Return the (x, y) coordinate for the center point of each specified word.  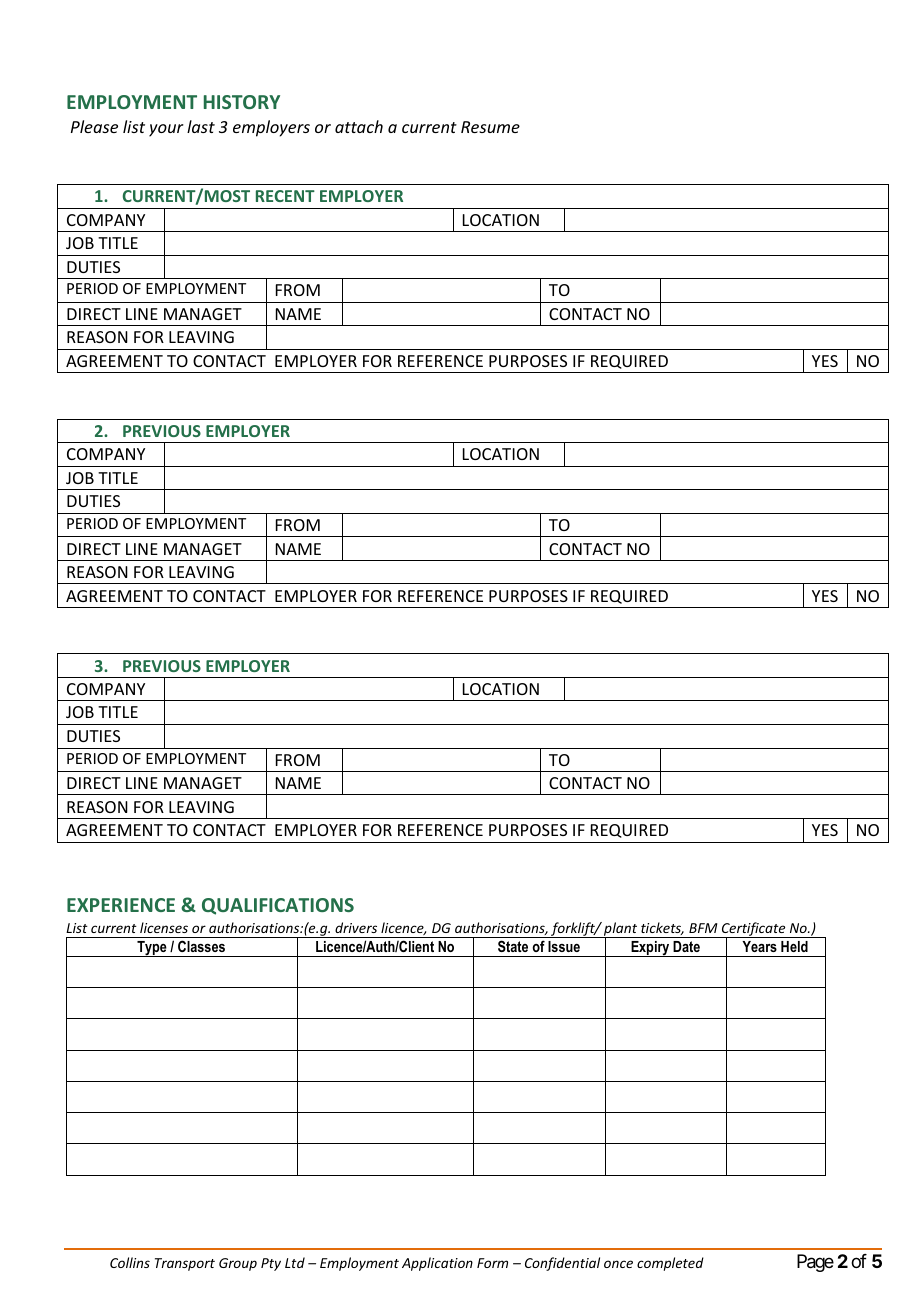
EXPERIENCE (121, 905)
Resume (490, 127)
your (166, 130)
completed (670, 1264)
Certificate (754, 930)
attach (359, 126)
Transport (185, 1264)
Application (437, 1264)
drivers (356, 927)
